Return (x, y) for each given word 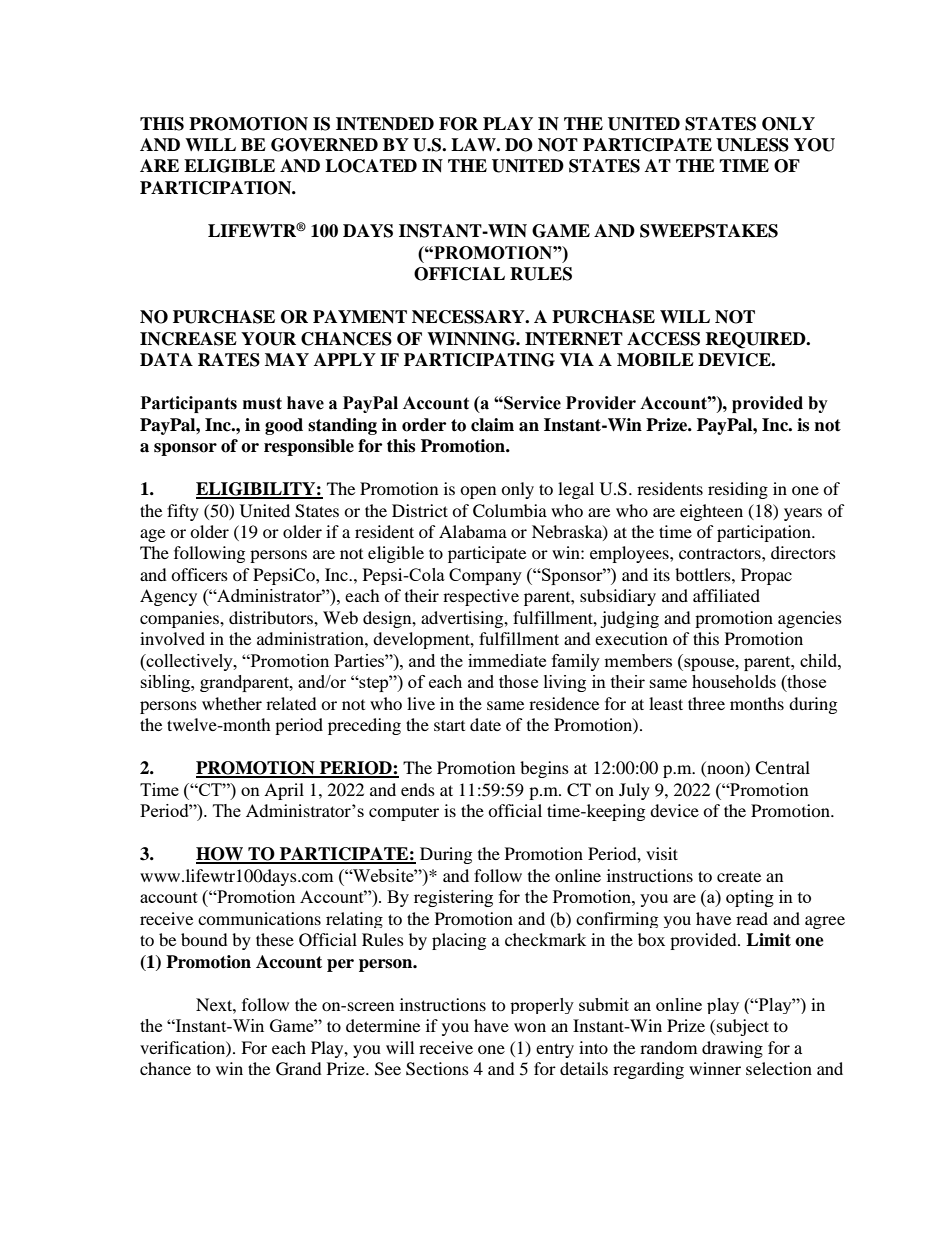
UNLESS (752, 145)
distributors (272, 617)
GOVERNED (324, 145)
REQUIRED (756, 340)
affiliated (726, 595)
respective (481, 597)
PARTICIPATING (479, 360)
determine (383, 1025)
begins (544, 769)
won (530, 1027)
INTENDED (385, 124)
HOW (221, 855)
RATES (229, 360)
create (739, 876)
